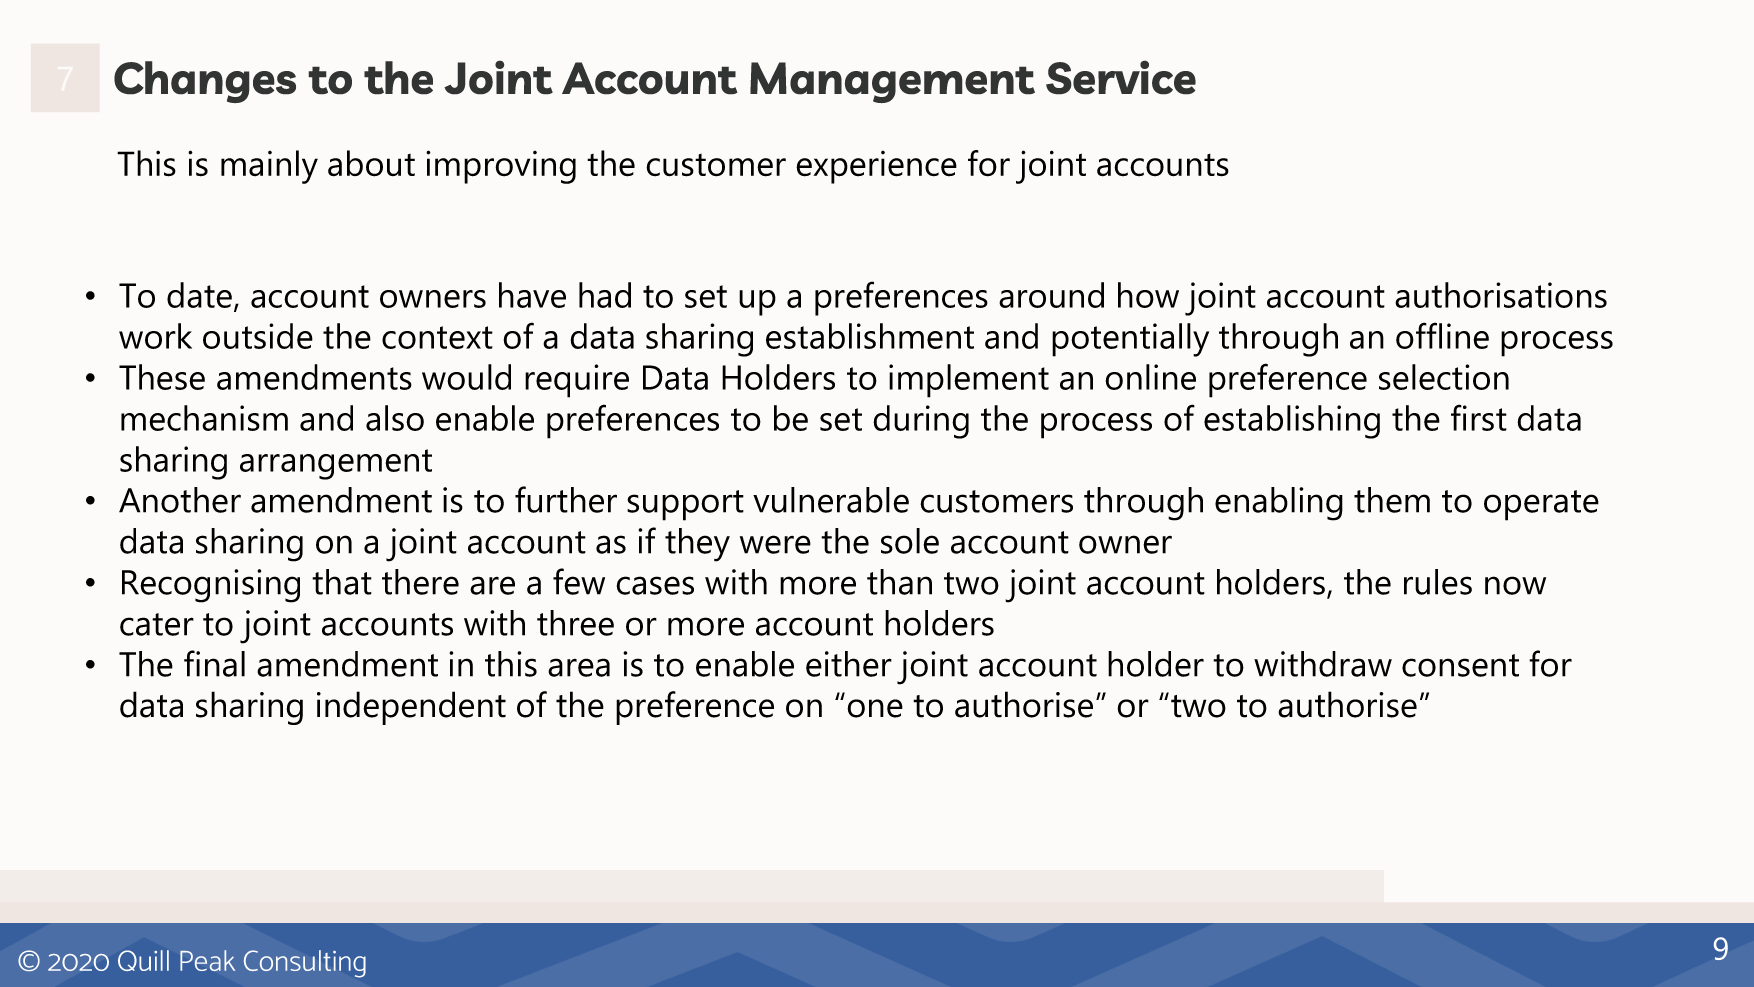  I want to click on selection, so click(1444, 377).
